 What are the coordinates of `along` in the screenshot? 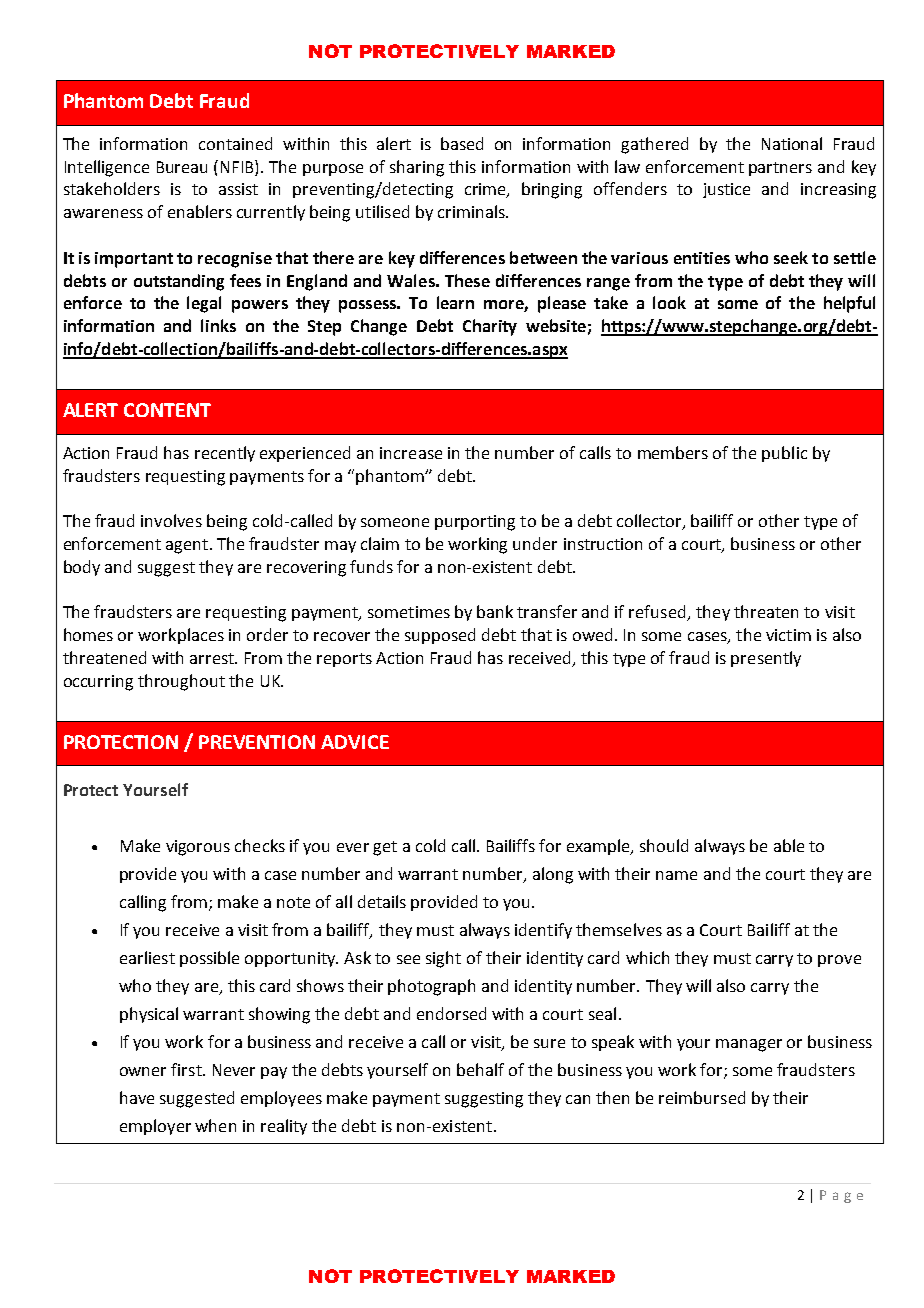 It's located at (553, 875).
